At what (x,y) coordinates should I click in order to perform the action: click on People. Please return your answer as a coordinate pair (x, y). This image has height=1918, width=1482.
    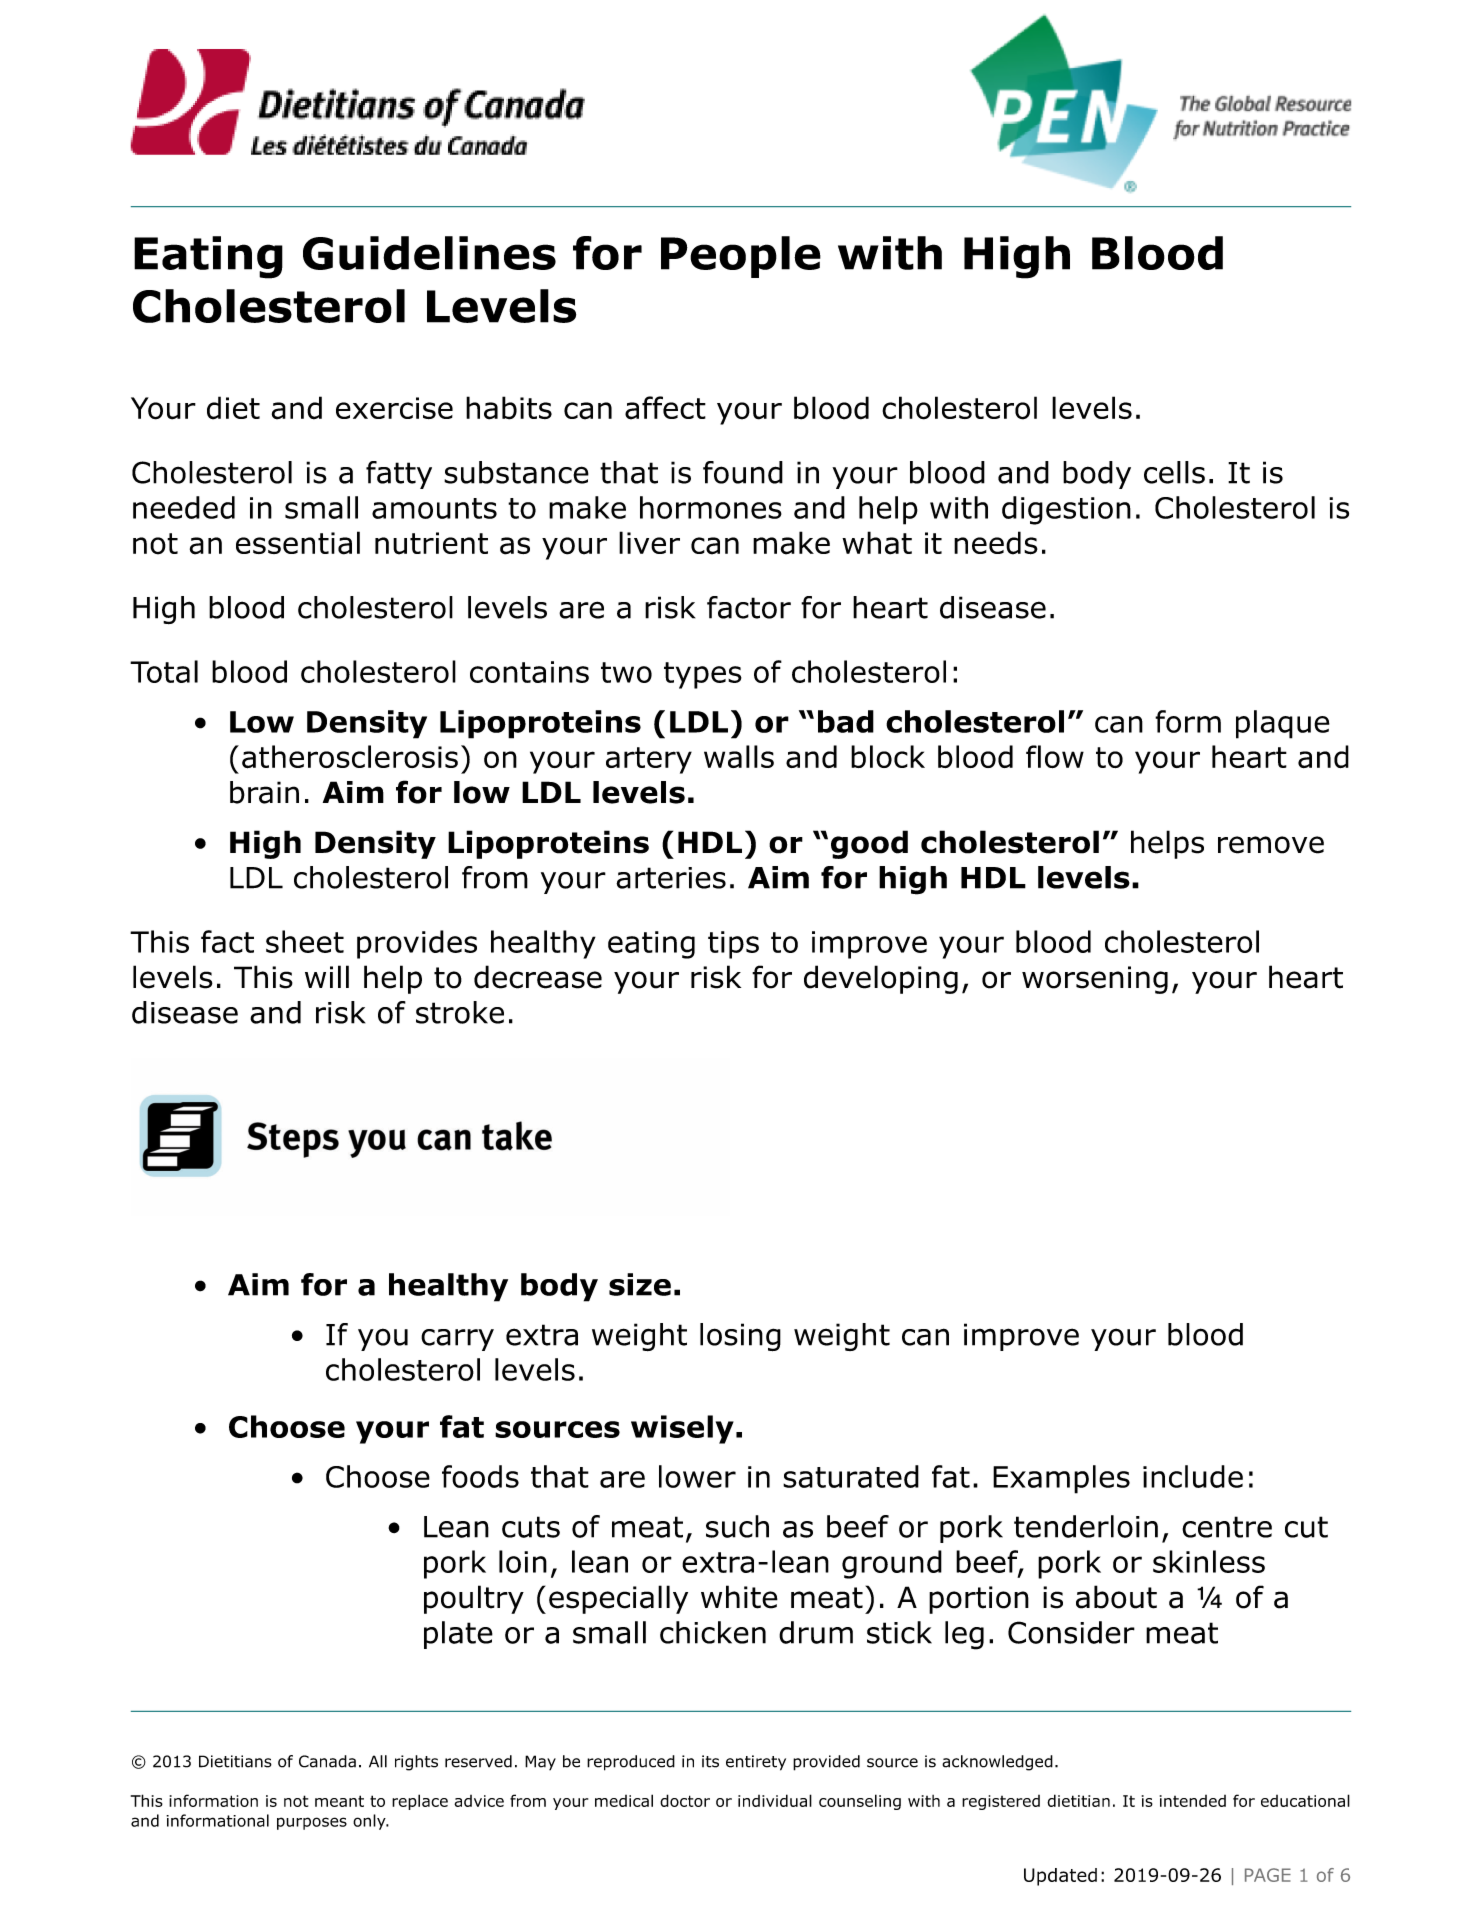
    Looking at the image, I should click on (741, 257).
